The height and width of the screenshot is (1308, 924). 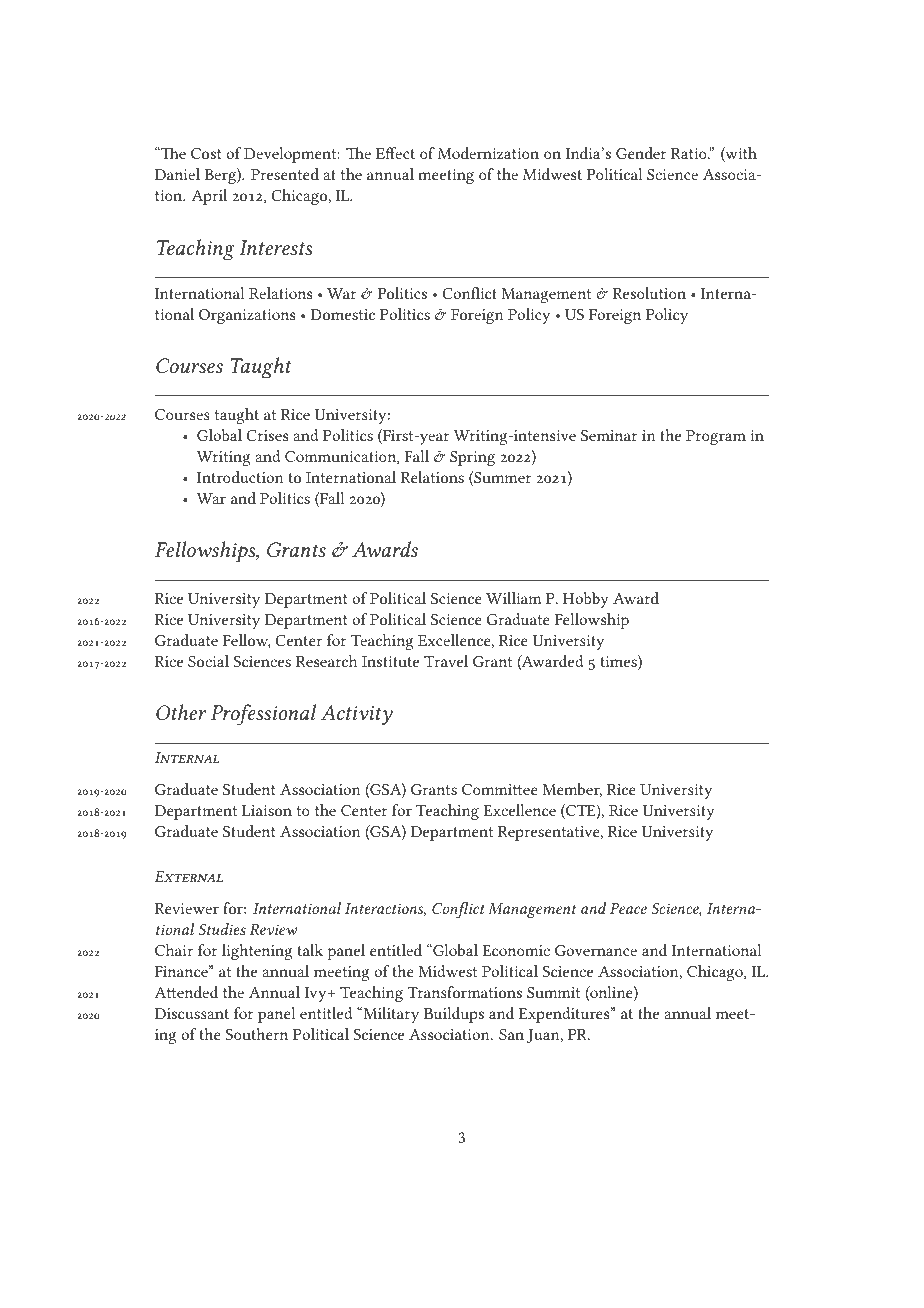 What do you see at coordinates (395, 153) in the screenshot?
I see `Effect` at bounding box center [395, 153].
